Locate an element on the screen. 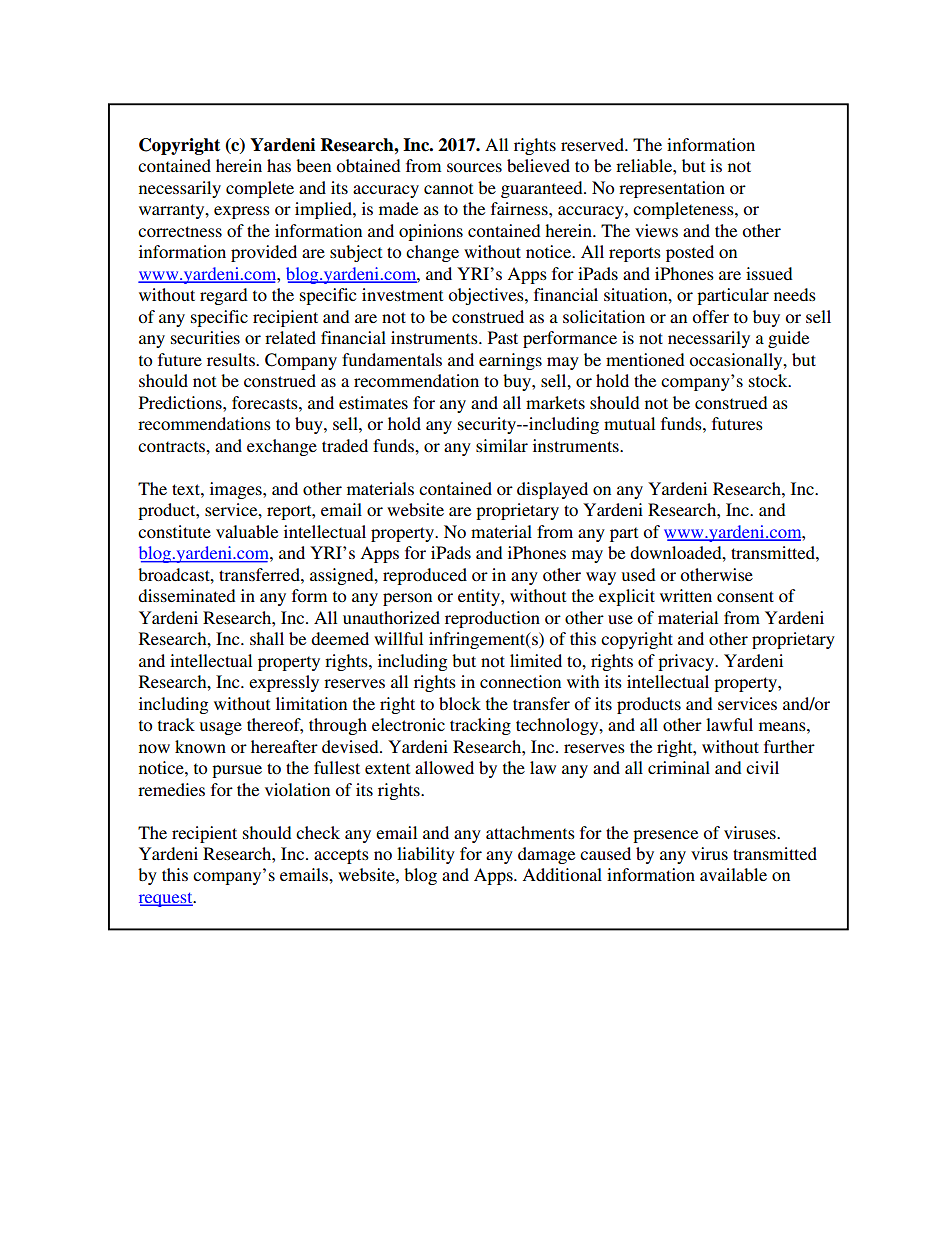 This screenshot has width=952, height=1233. sources is located at coordinates (474, 167).
